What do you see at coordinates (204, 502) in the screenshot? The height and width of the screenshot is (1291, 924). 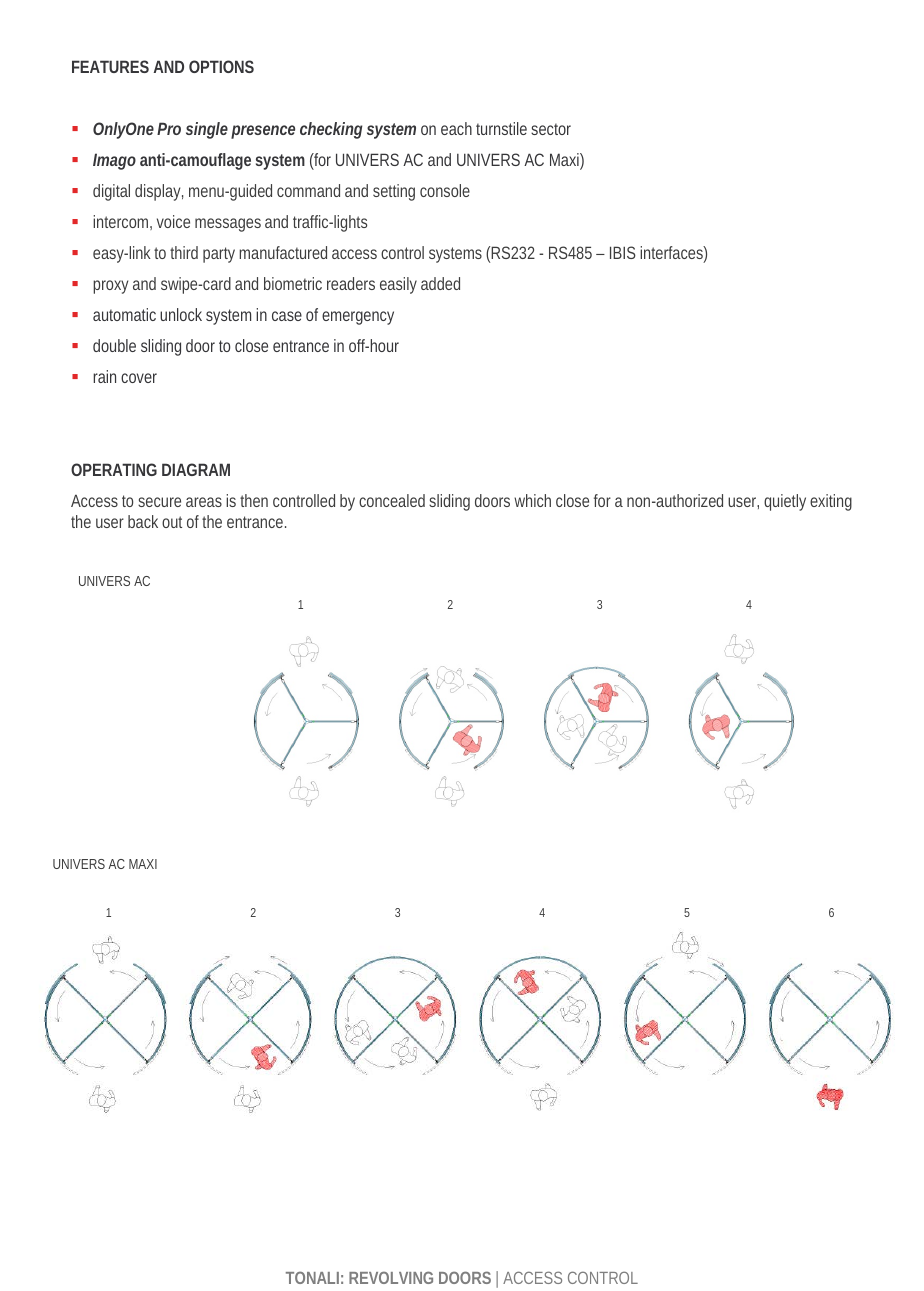 I see `areas` at bounding box center [204, 502].
